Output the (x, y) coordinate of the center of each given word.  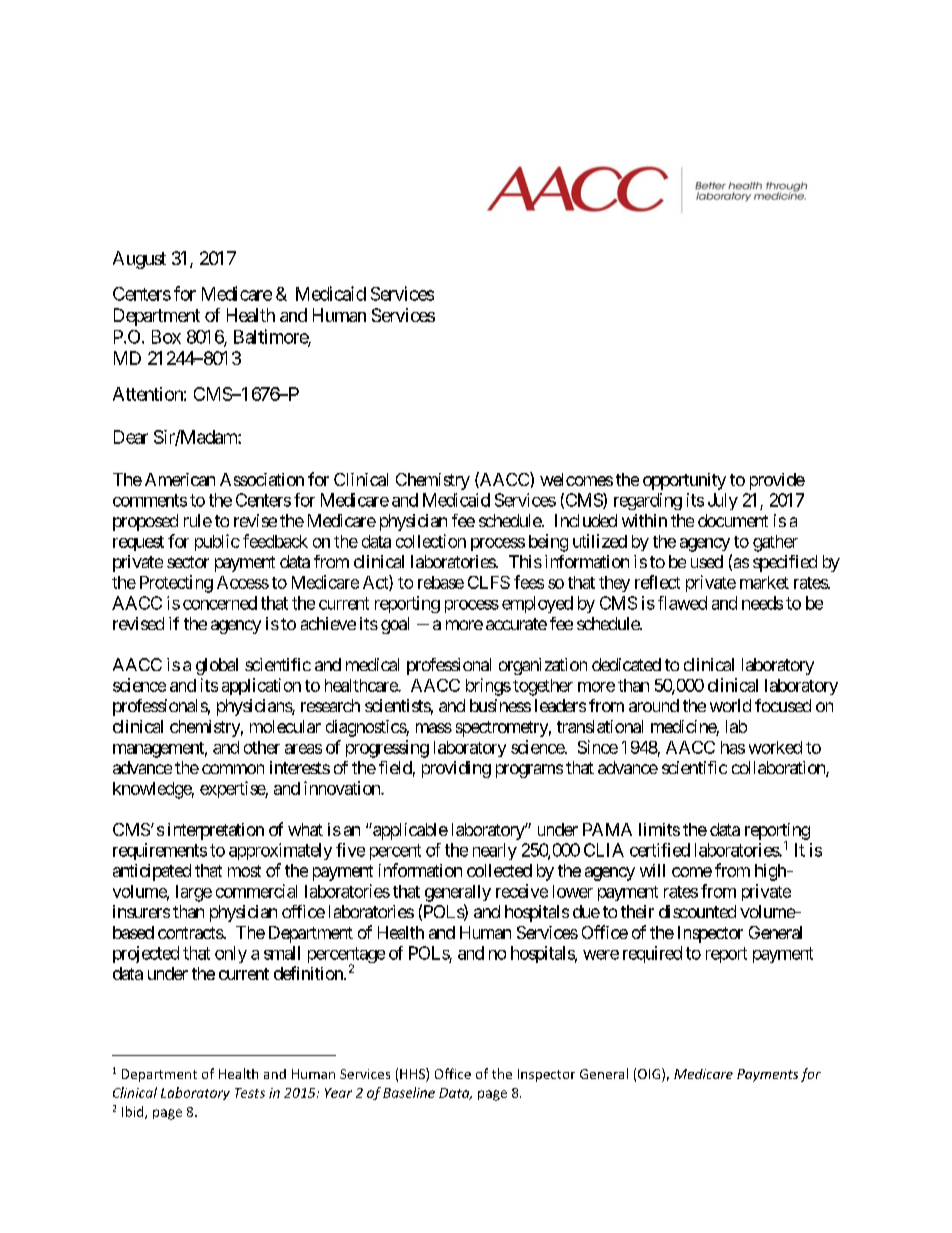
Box (166, 337)
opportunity (684, 481)
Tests (250, 1093)
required (652, 954)
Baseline (409, 1092)
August (139, 260)
